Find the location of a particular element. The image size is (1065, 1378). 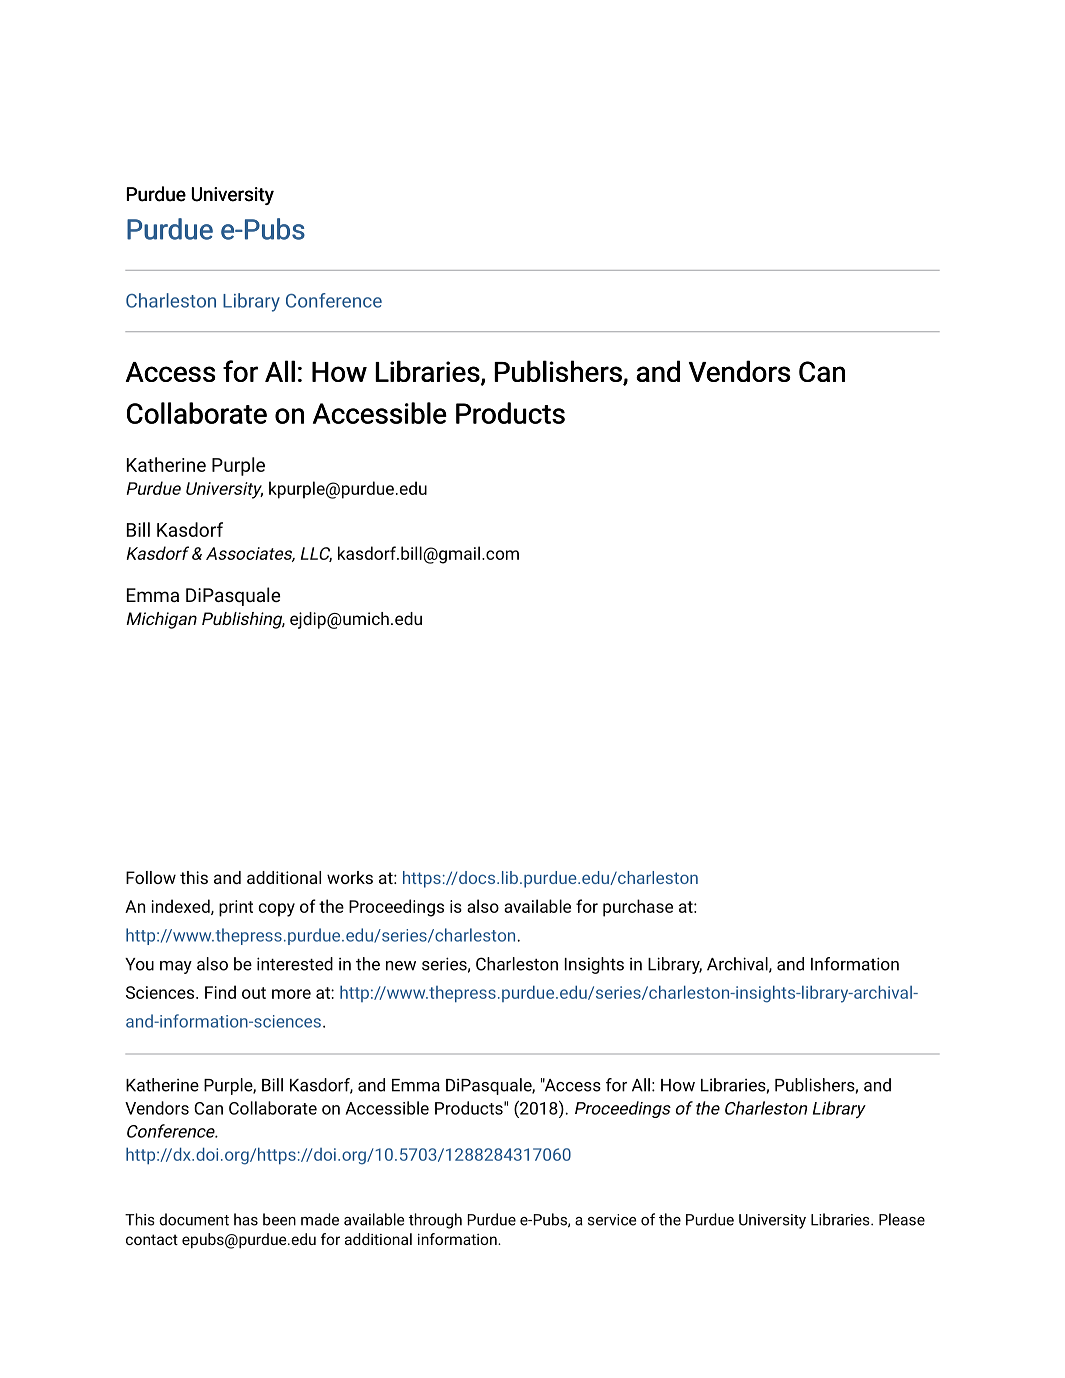

print is located at coordinates (236, 908).
